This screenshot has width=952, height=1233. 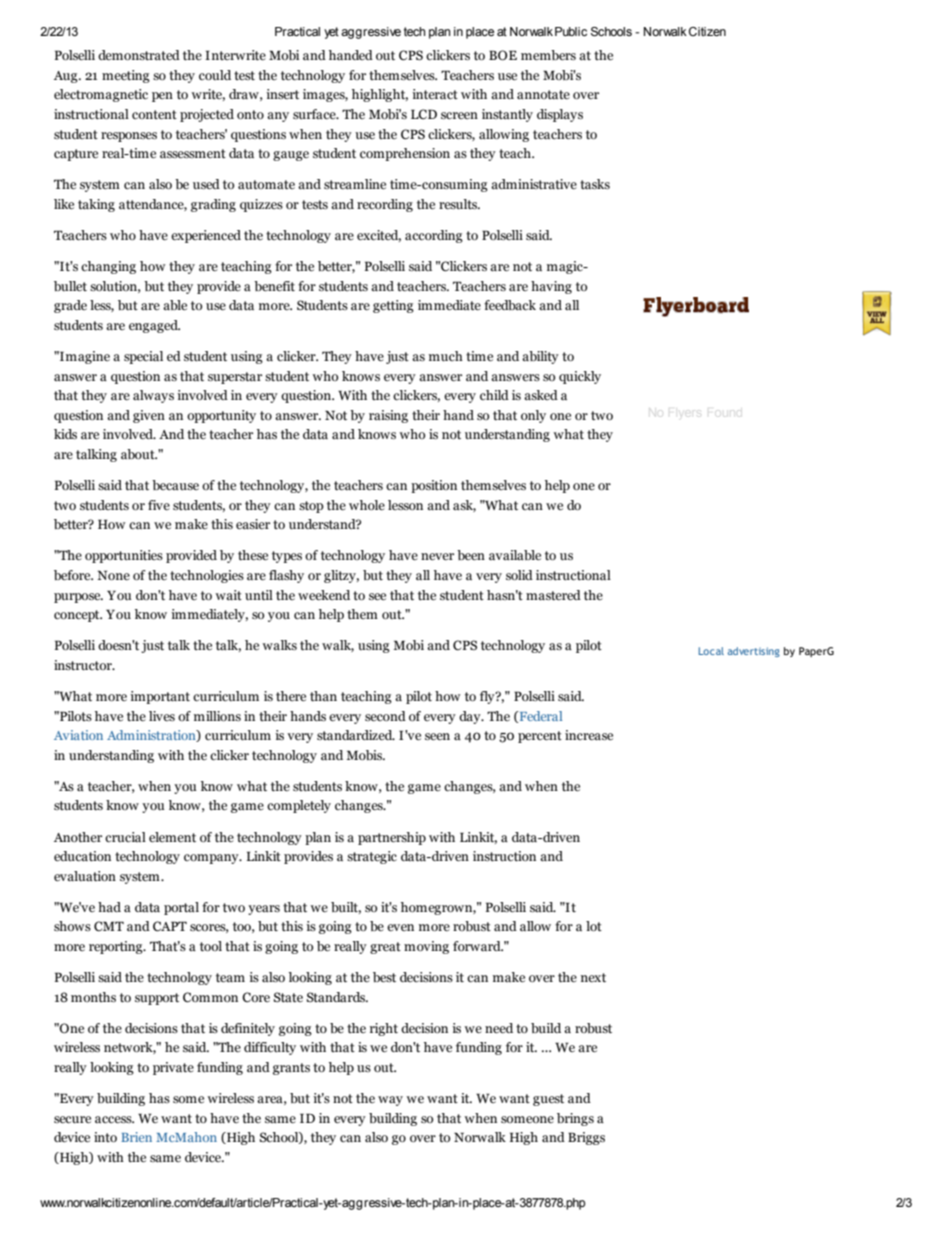 What do you see at coordinates (711, 651) in the screenshot?
I see `Local` at bounding box center [711, 651].
